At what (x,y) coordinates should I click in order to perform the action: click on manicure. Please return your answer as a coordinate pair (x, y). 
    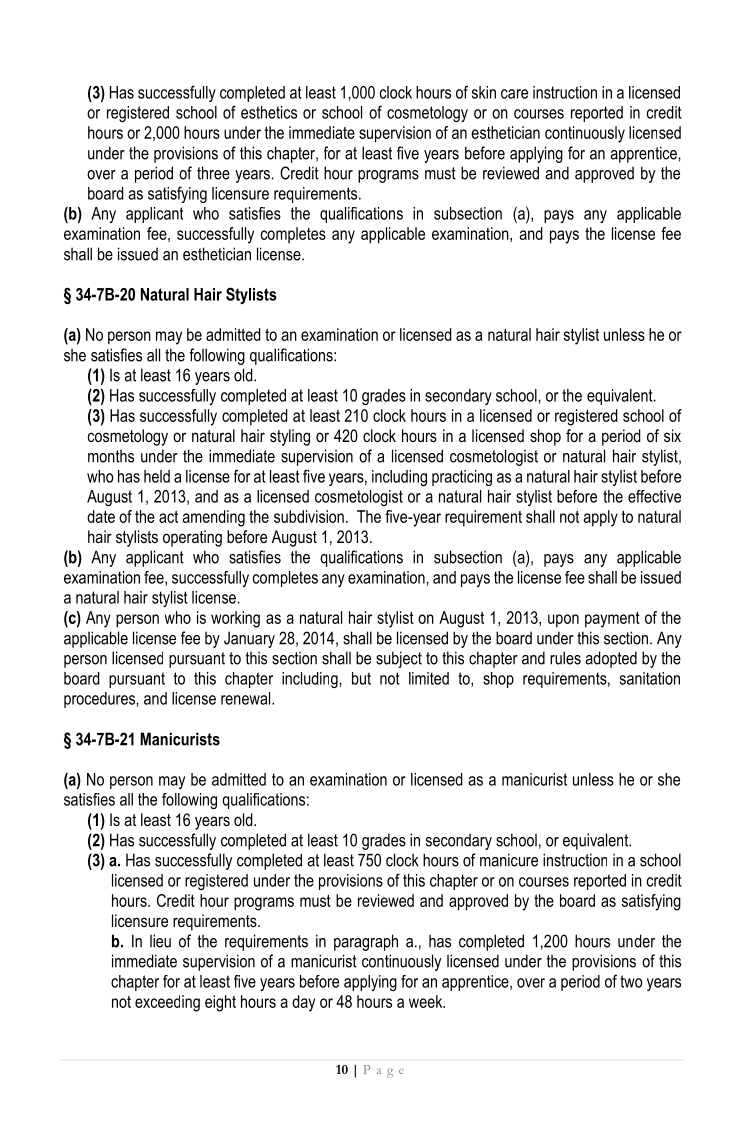
    Looking at the image, I should click on (509, 860).
